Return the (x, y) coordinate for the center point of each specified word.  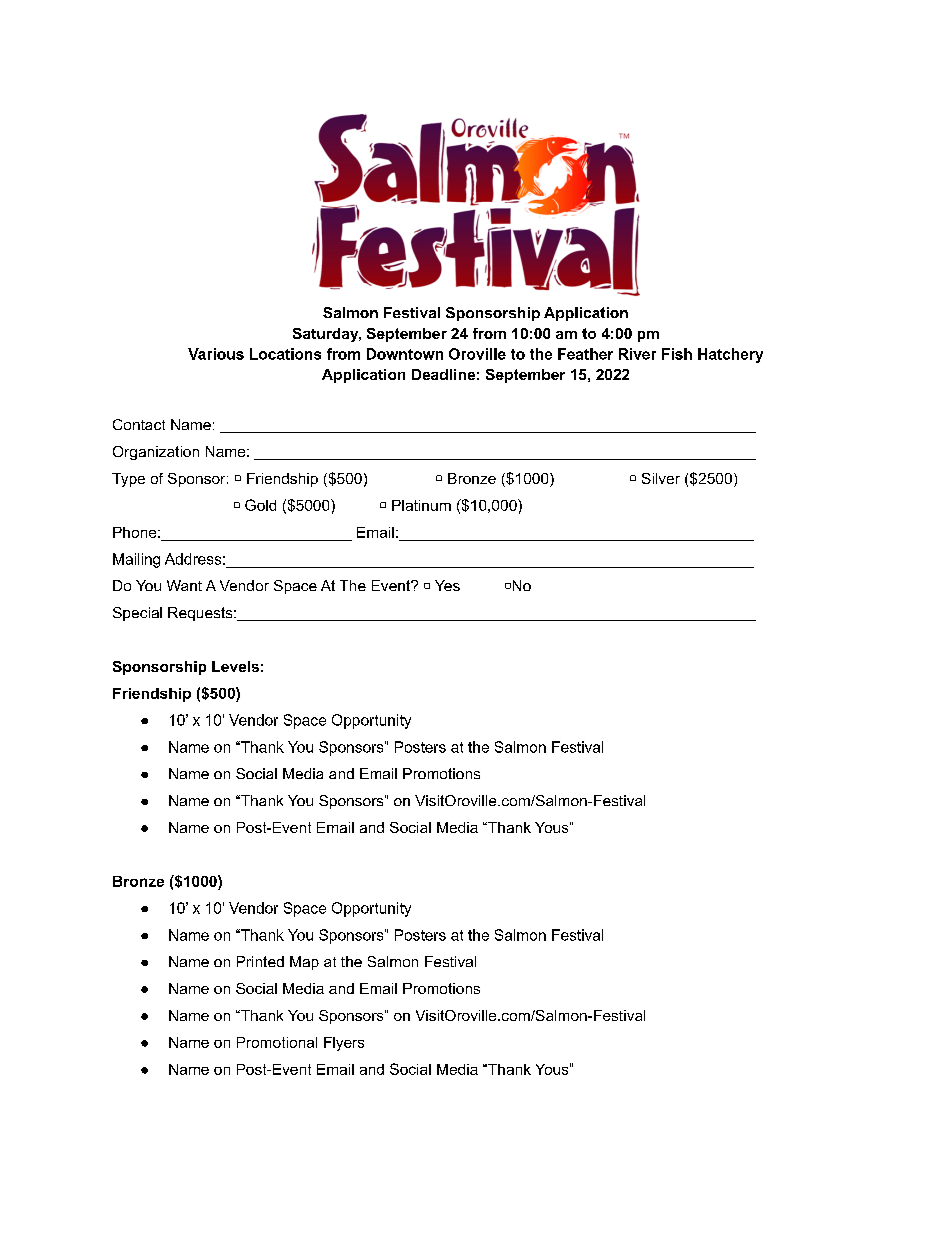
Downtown (405, 354)
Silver (661, 478)
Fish (677, 354)
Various (216, 354)
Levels (235, 666)
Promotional (277, 1042)
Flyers (344, 1044)
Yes (447, 585)
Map (304, 963)
